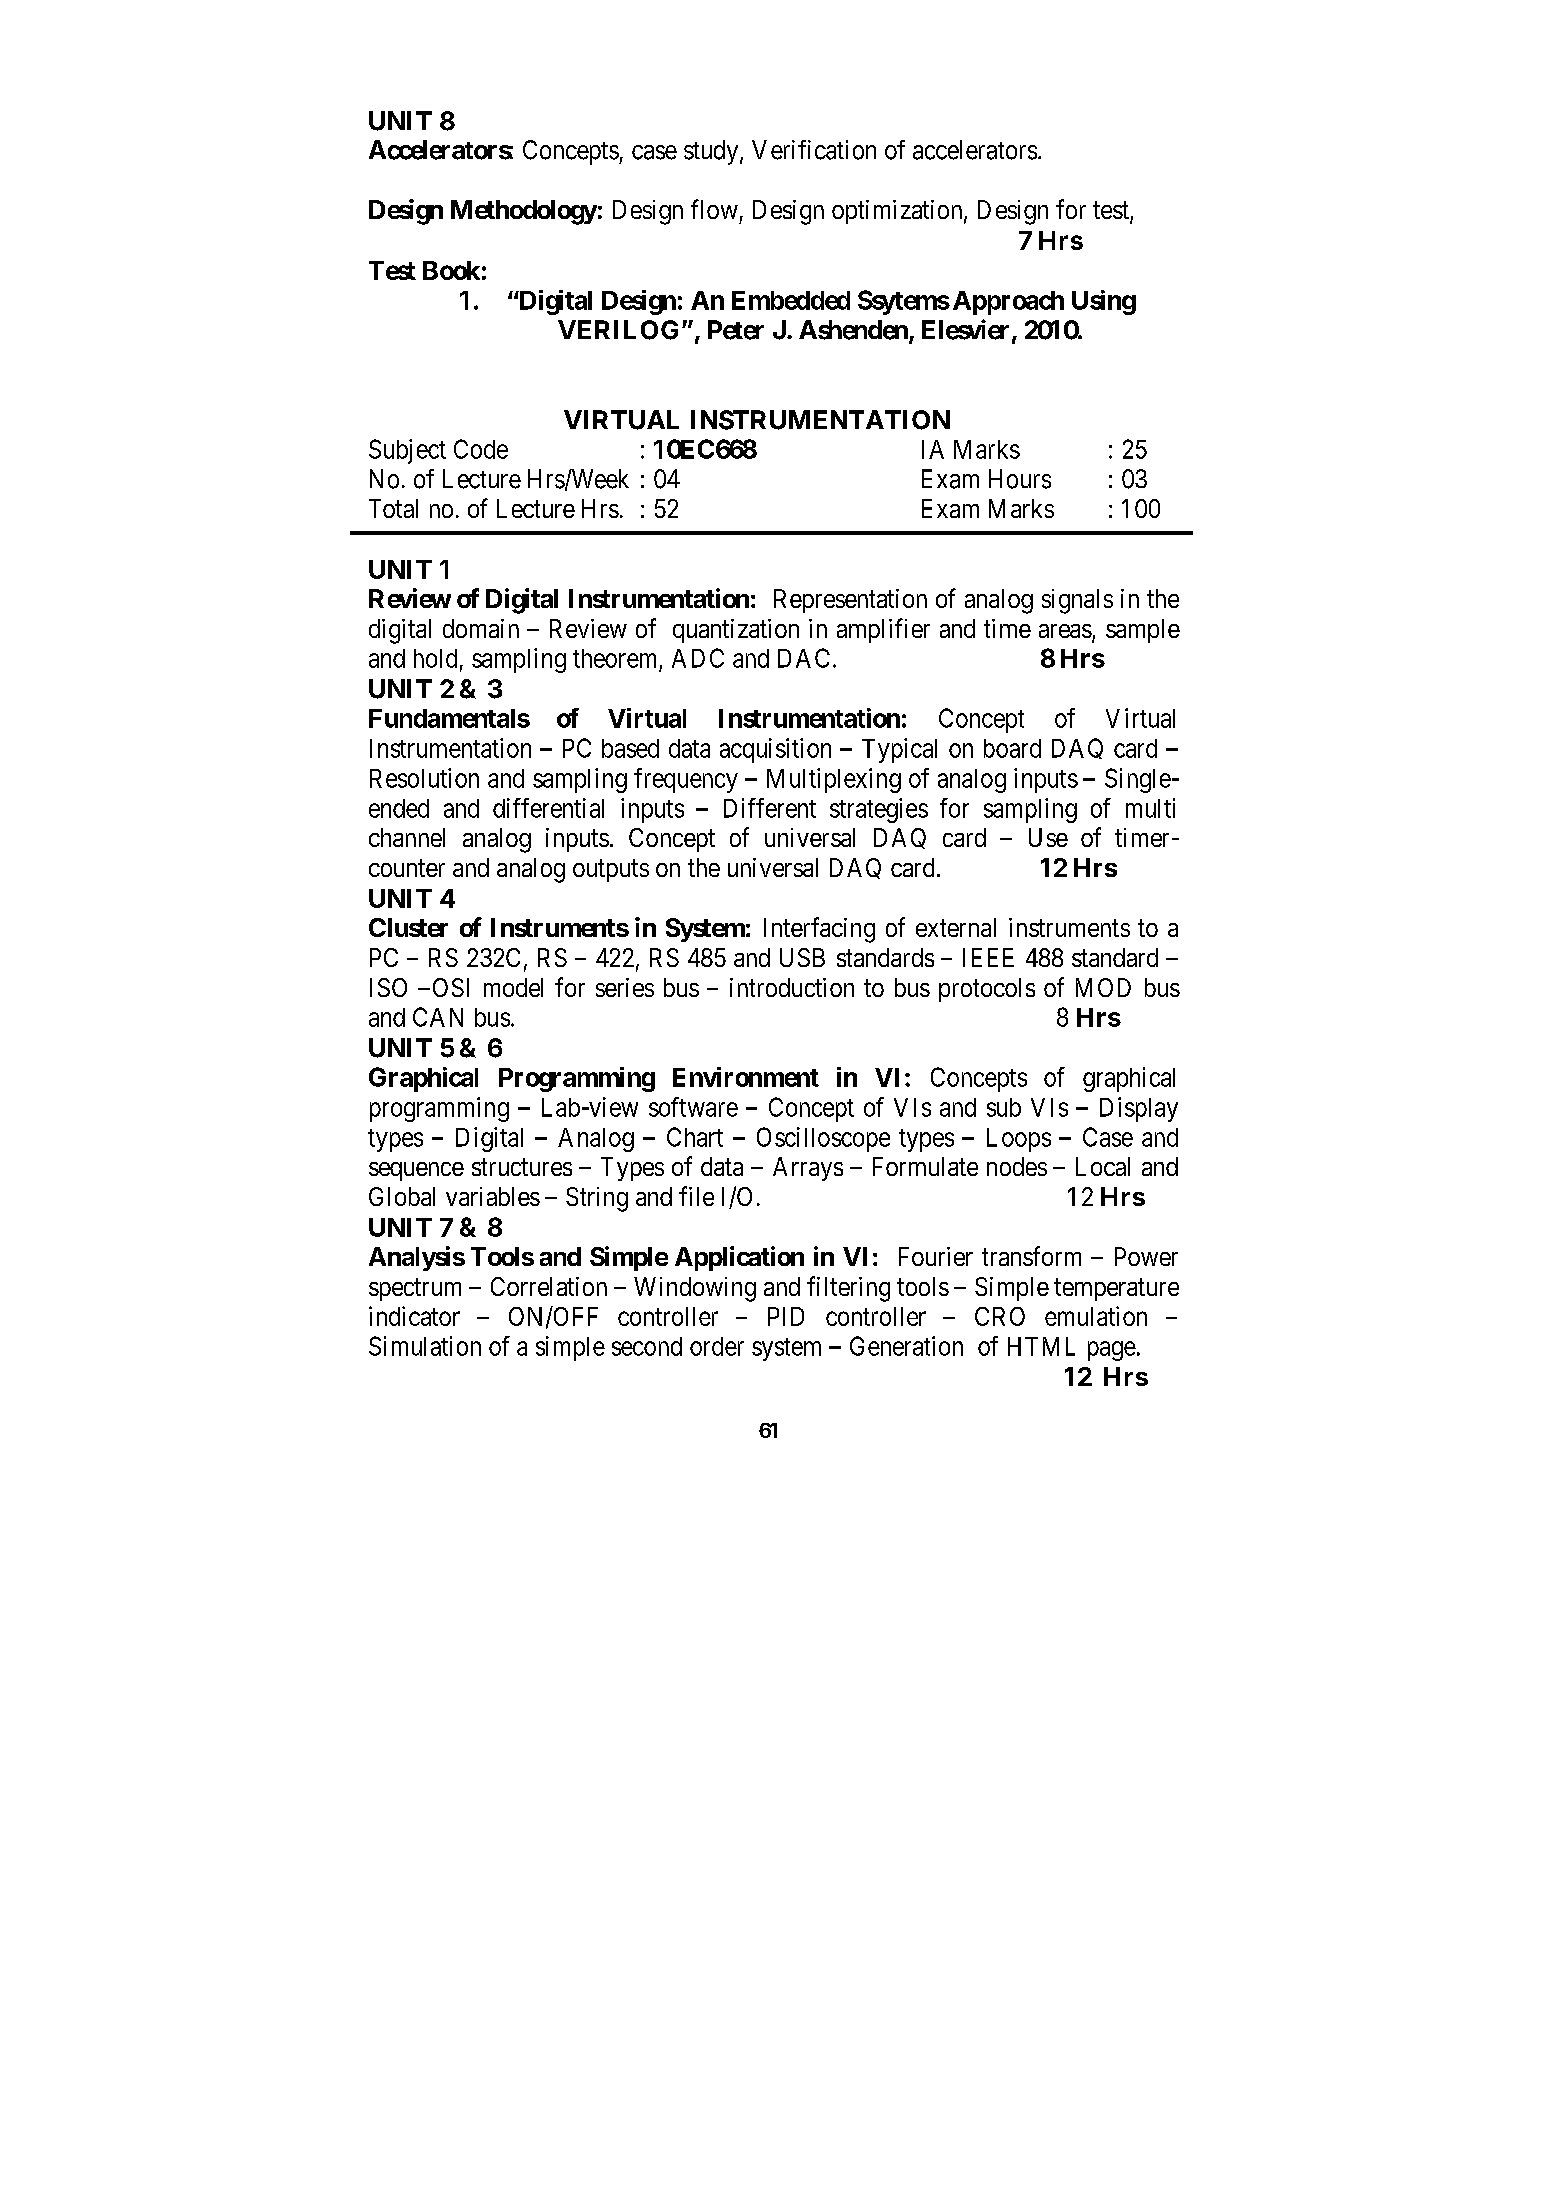 The width and height of the screenshot is (1547, 2190). What do you see at coordinates (524, 212) in the screenshot?
I see `Methodology` at bounding box center [524, 212].
